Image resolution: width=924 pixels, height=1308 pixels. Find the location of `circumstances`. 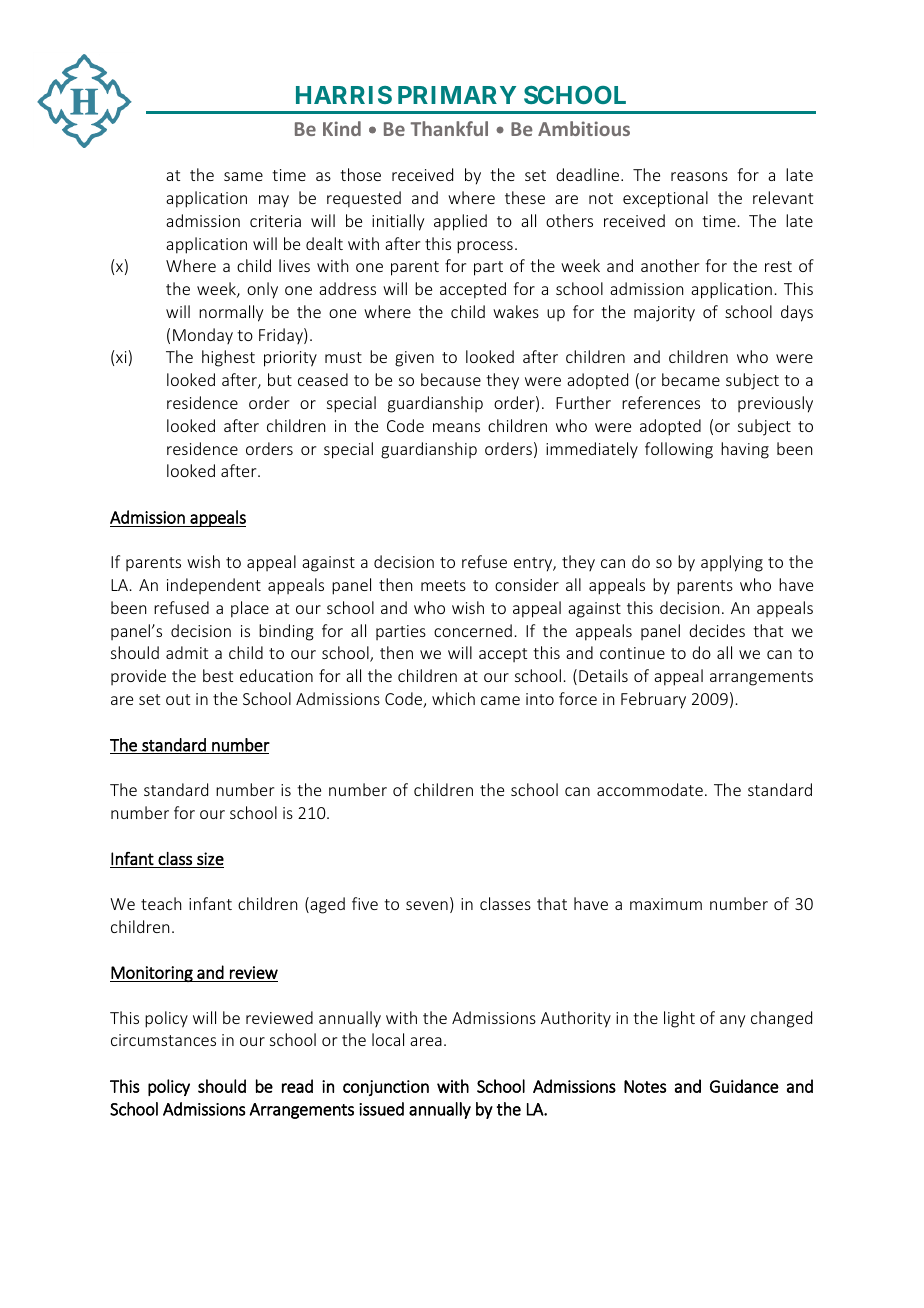

circumstances is located at coordinates (163, 1040).
